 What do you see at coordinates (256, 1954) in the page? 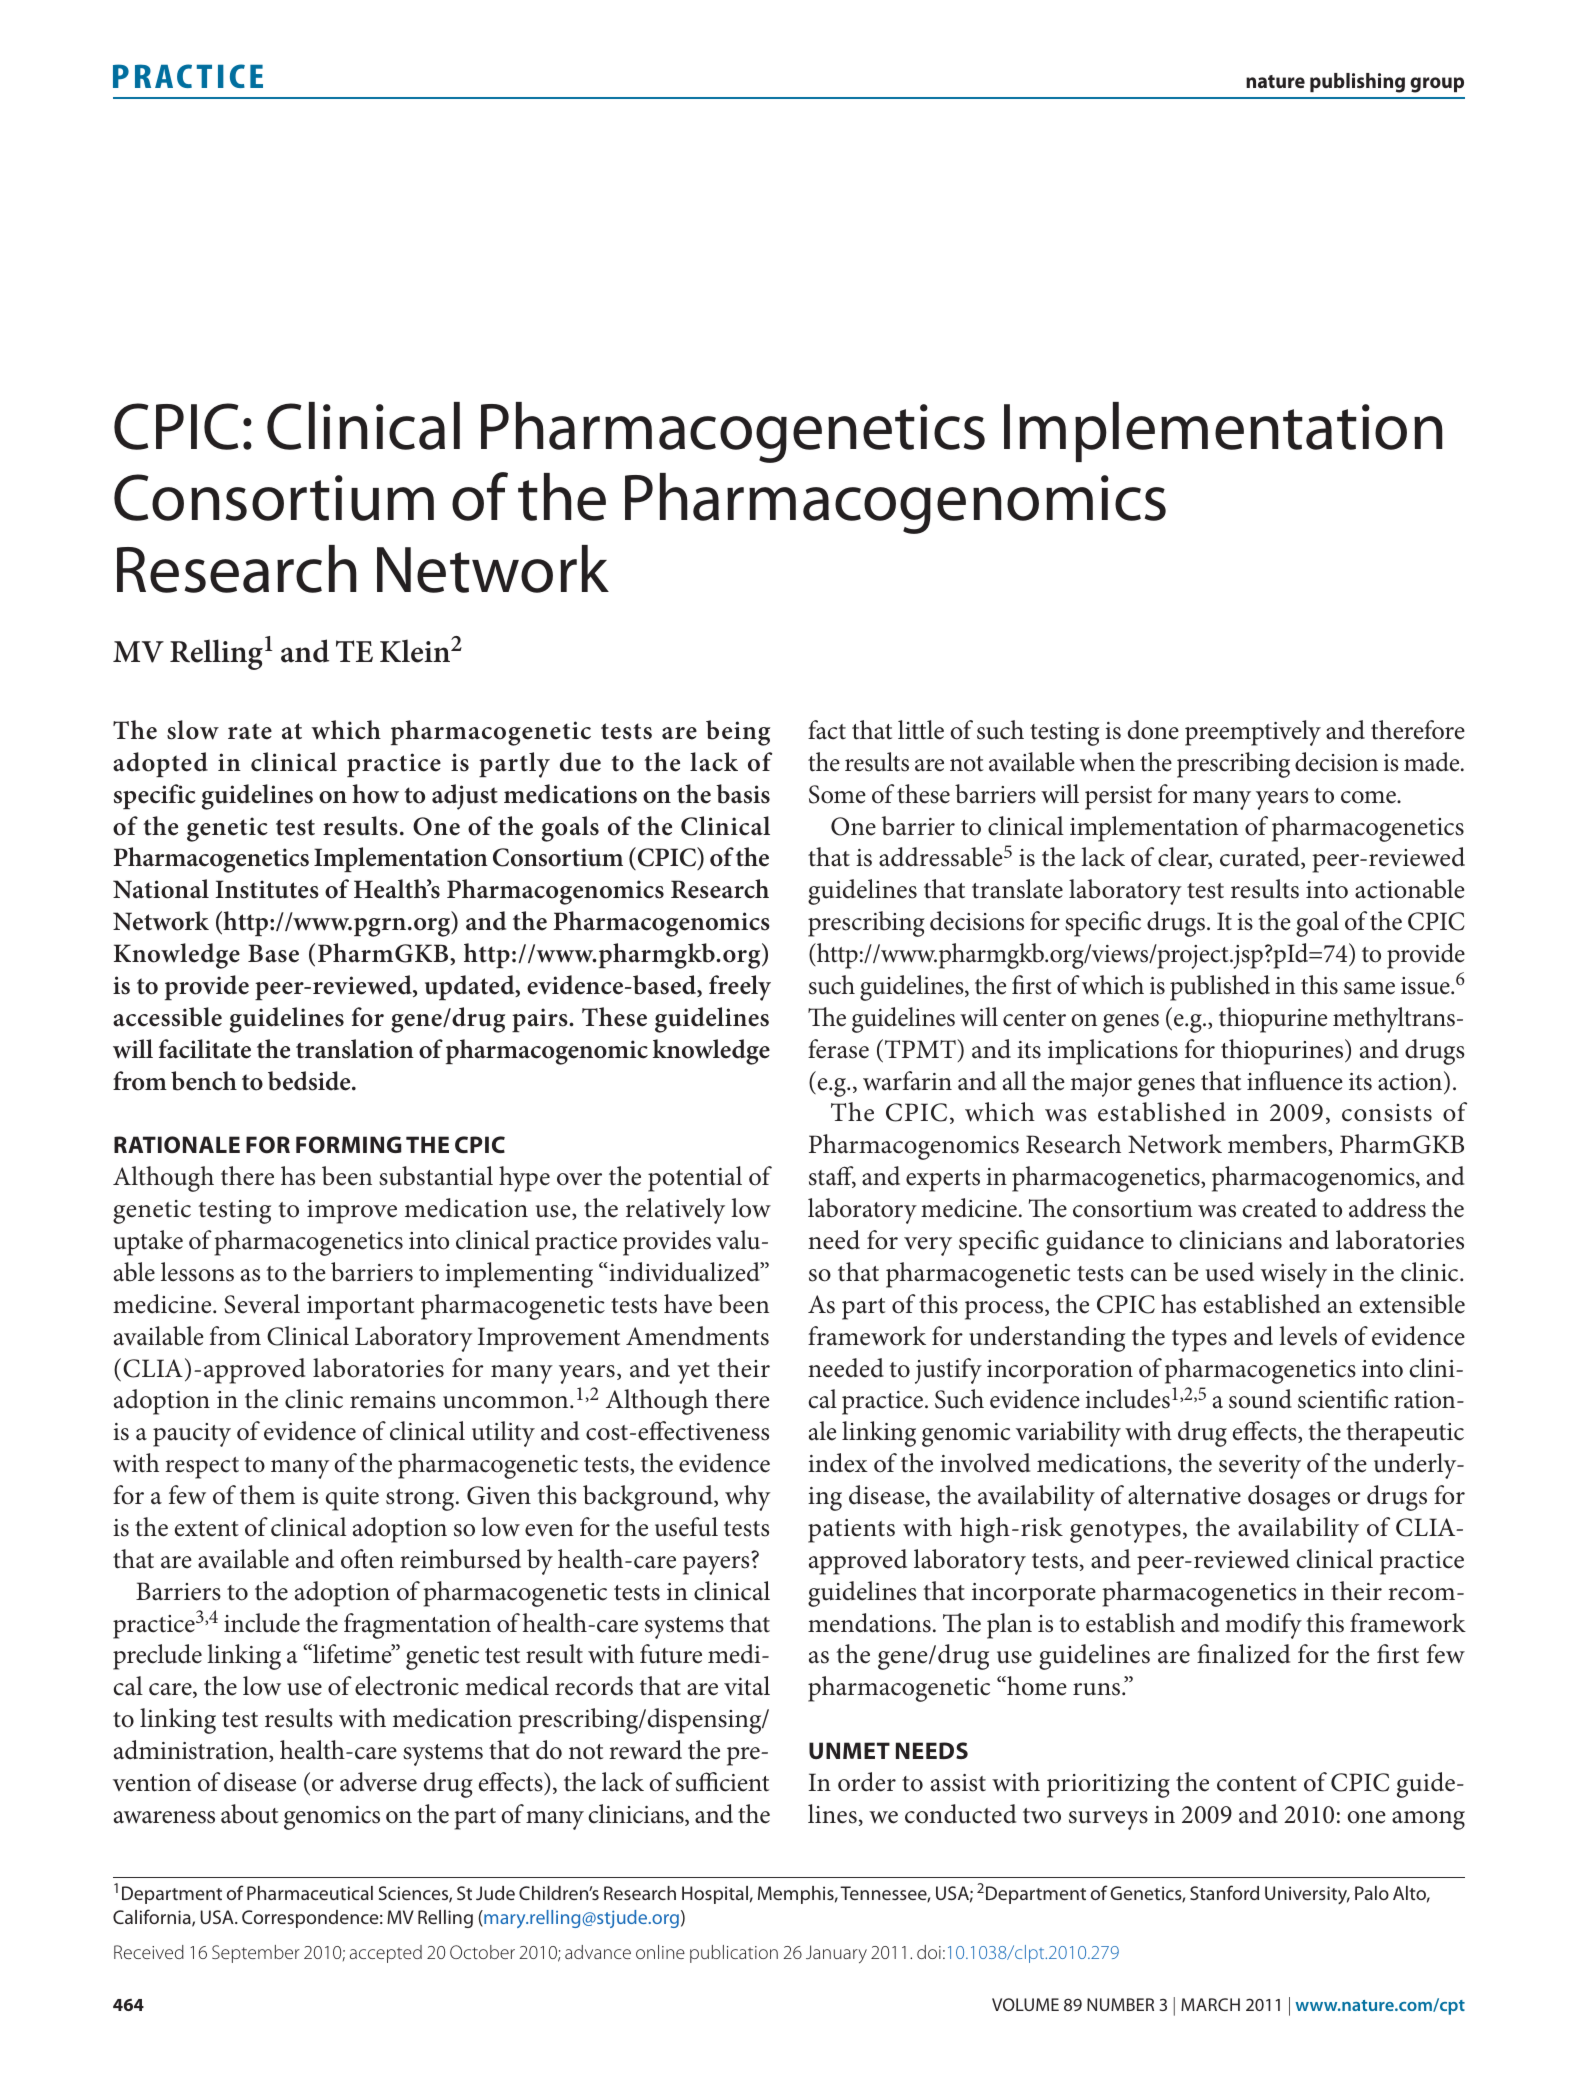
I see `September` at bounding box center [256, 1954].
